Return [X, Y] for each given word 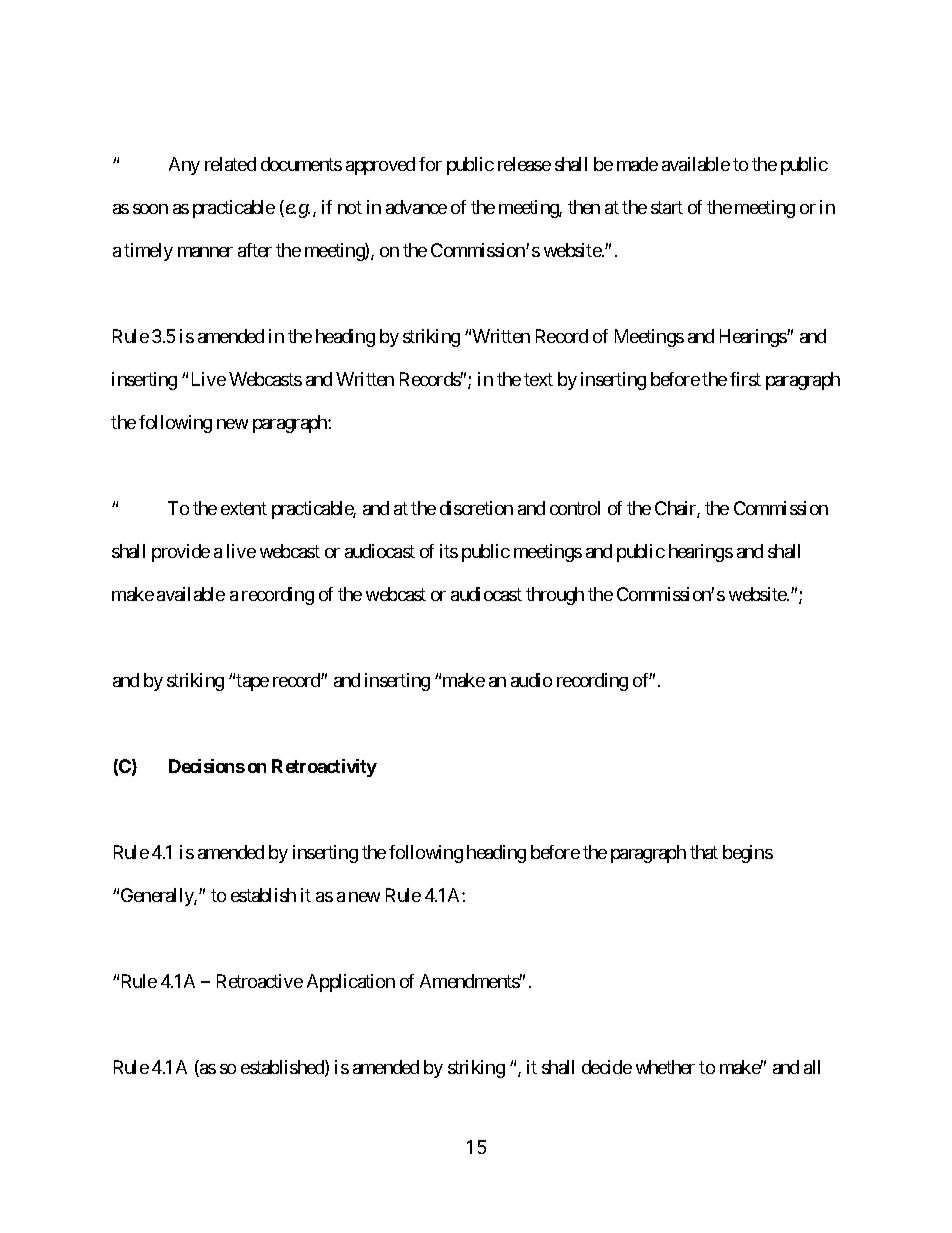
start [667, 208]
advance [416, 207]
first [745, 379]
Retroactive [260, 981]
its [449, 551]
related [230, 164]
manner [205, 252]
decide [607, 1067]
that [704, 852]
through [555, 596]
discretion [476, 508]
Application [351, 983]
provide [181, 553]
